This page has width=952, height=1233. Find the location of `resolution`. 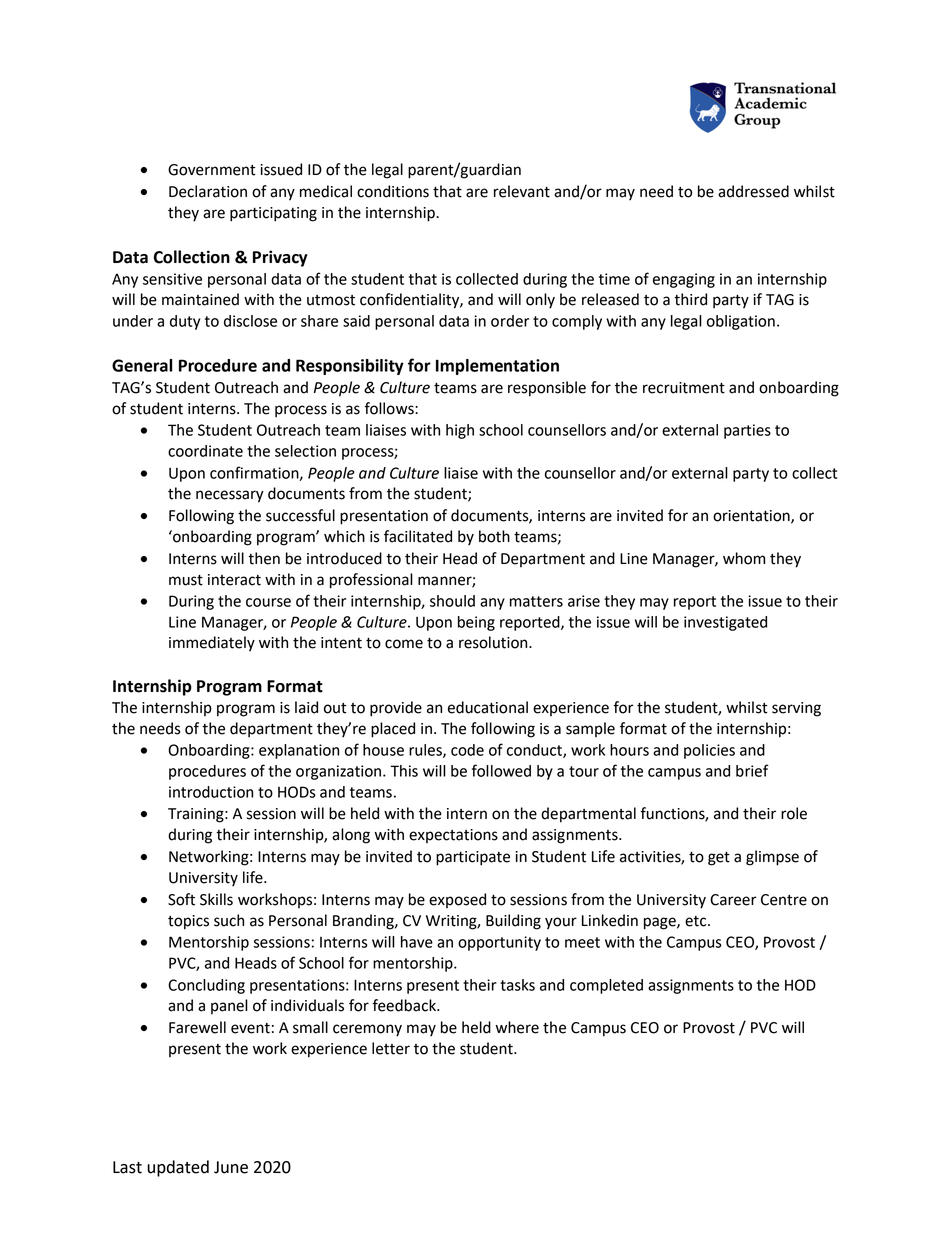

resolution is located at coordinates (494, 642).
